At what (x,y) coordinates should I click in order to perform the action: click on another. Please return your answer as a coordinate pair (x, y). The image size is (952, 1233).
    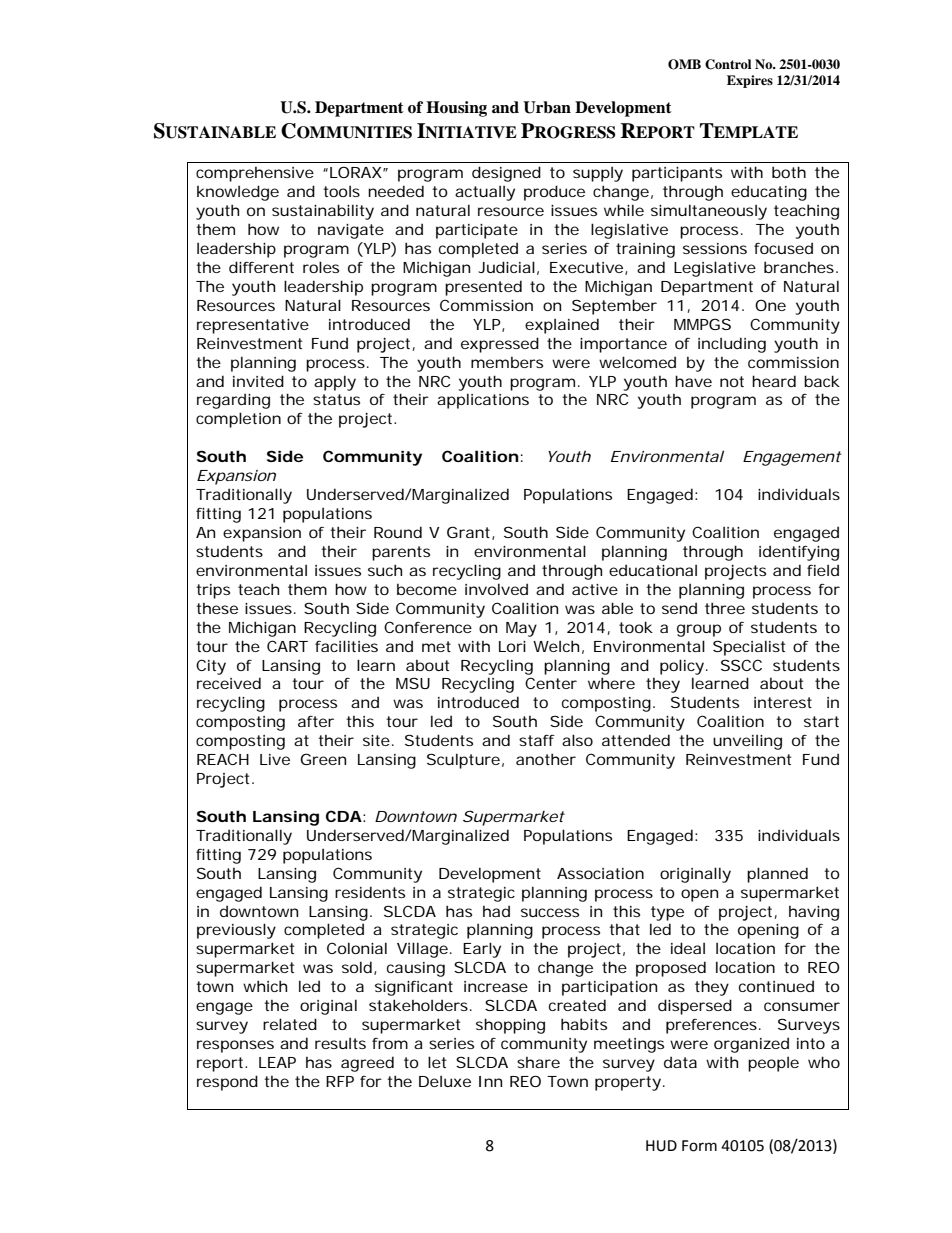
    Looking at the image, I should click on (546, 759).
